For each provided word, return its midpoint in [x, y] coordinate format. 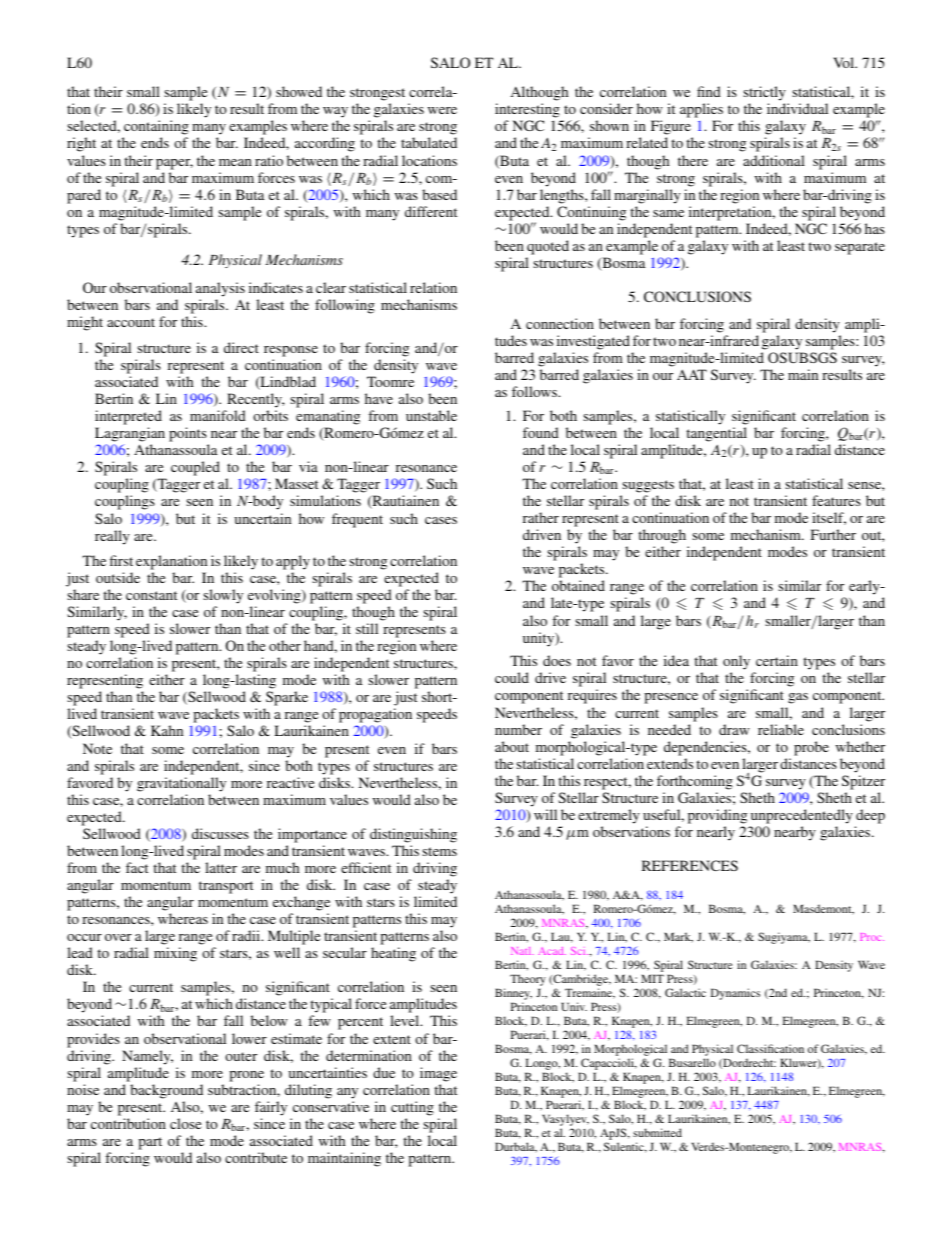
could [512, 677]
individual [797, 108]
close [185, 1123]
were [442, 110]
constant [151, 595]
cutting [412, 1108]
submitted [657, 1132]
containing [156, 129]
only [736, 664]
